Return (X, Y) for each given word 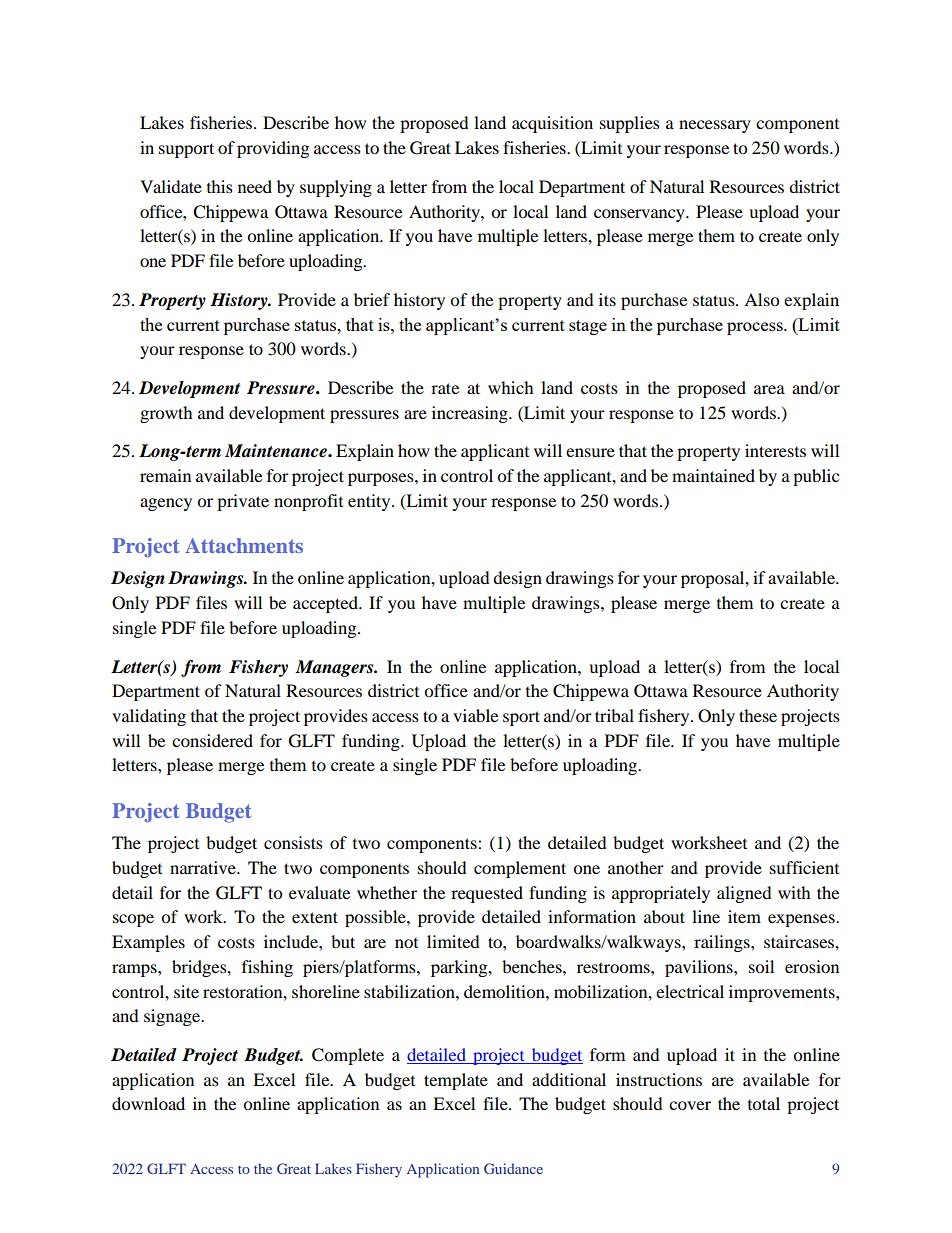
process (756, 328)
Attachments (244, 545)
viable (475, 715)
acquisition (552, 124)
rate (445, 388)
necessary (715, 126)
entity (370, 502)
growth (166, 414)
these (758, 715)
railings (723, 943)
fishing (267, 968)
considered (212, 740)
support (186, 150)
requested (487, 894)
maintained (713, 475)
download (148, 1103)
